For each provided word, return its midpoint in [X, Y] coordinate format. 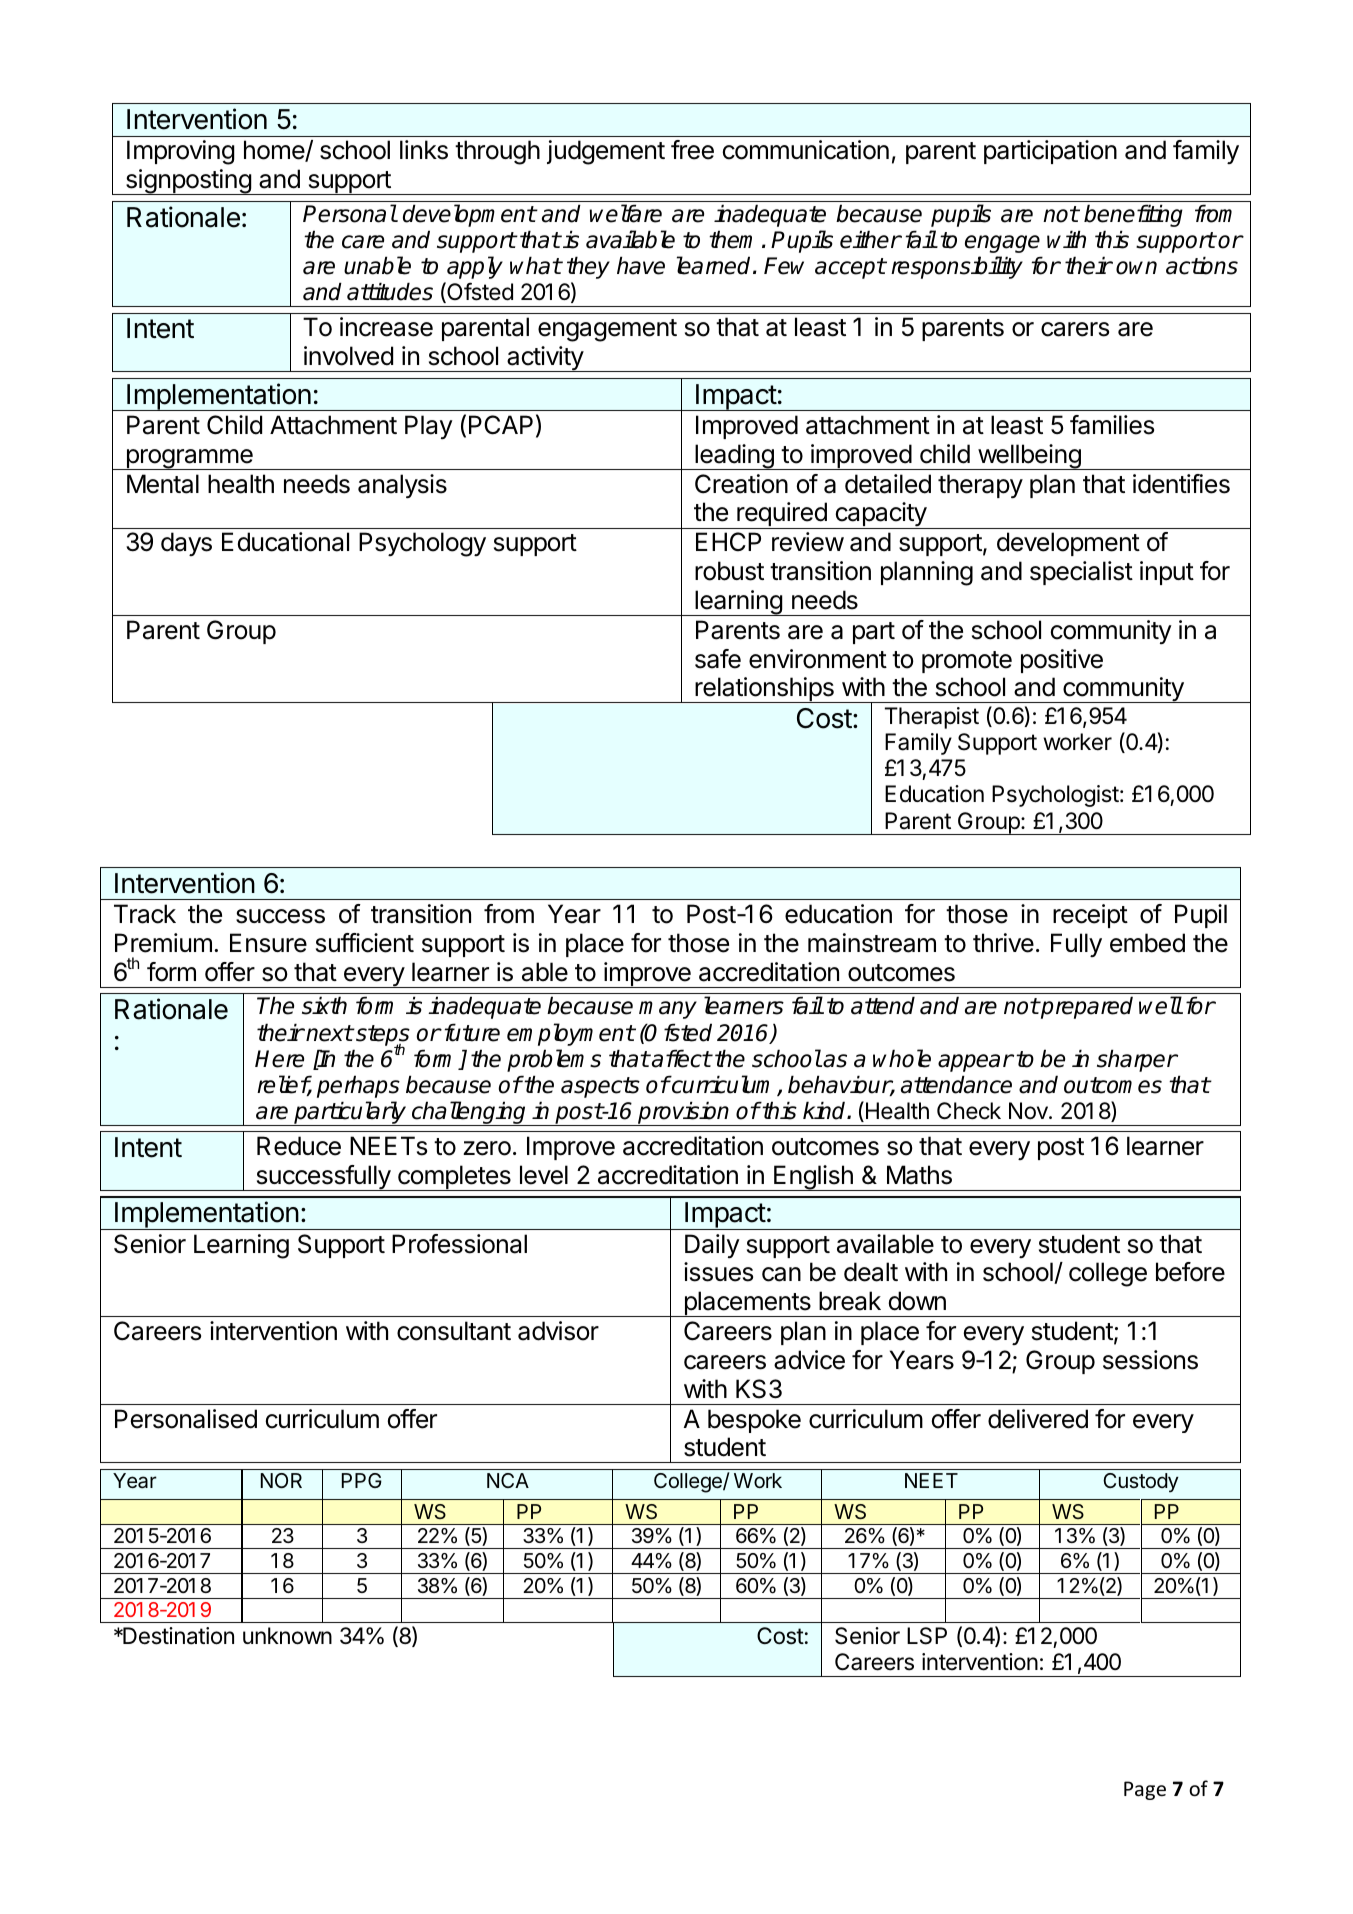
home [275, 151]
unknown [287, 1636]
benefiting [1133, 215]
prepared [1086, 1007]
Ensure [268, 943]
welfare [625, 213]
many [668, 1010]
